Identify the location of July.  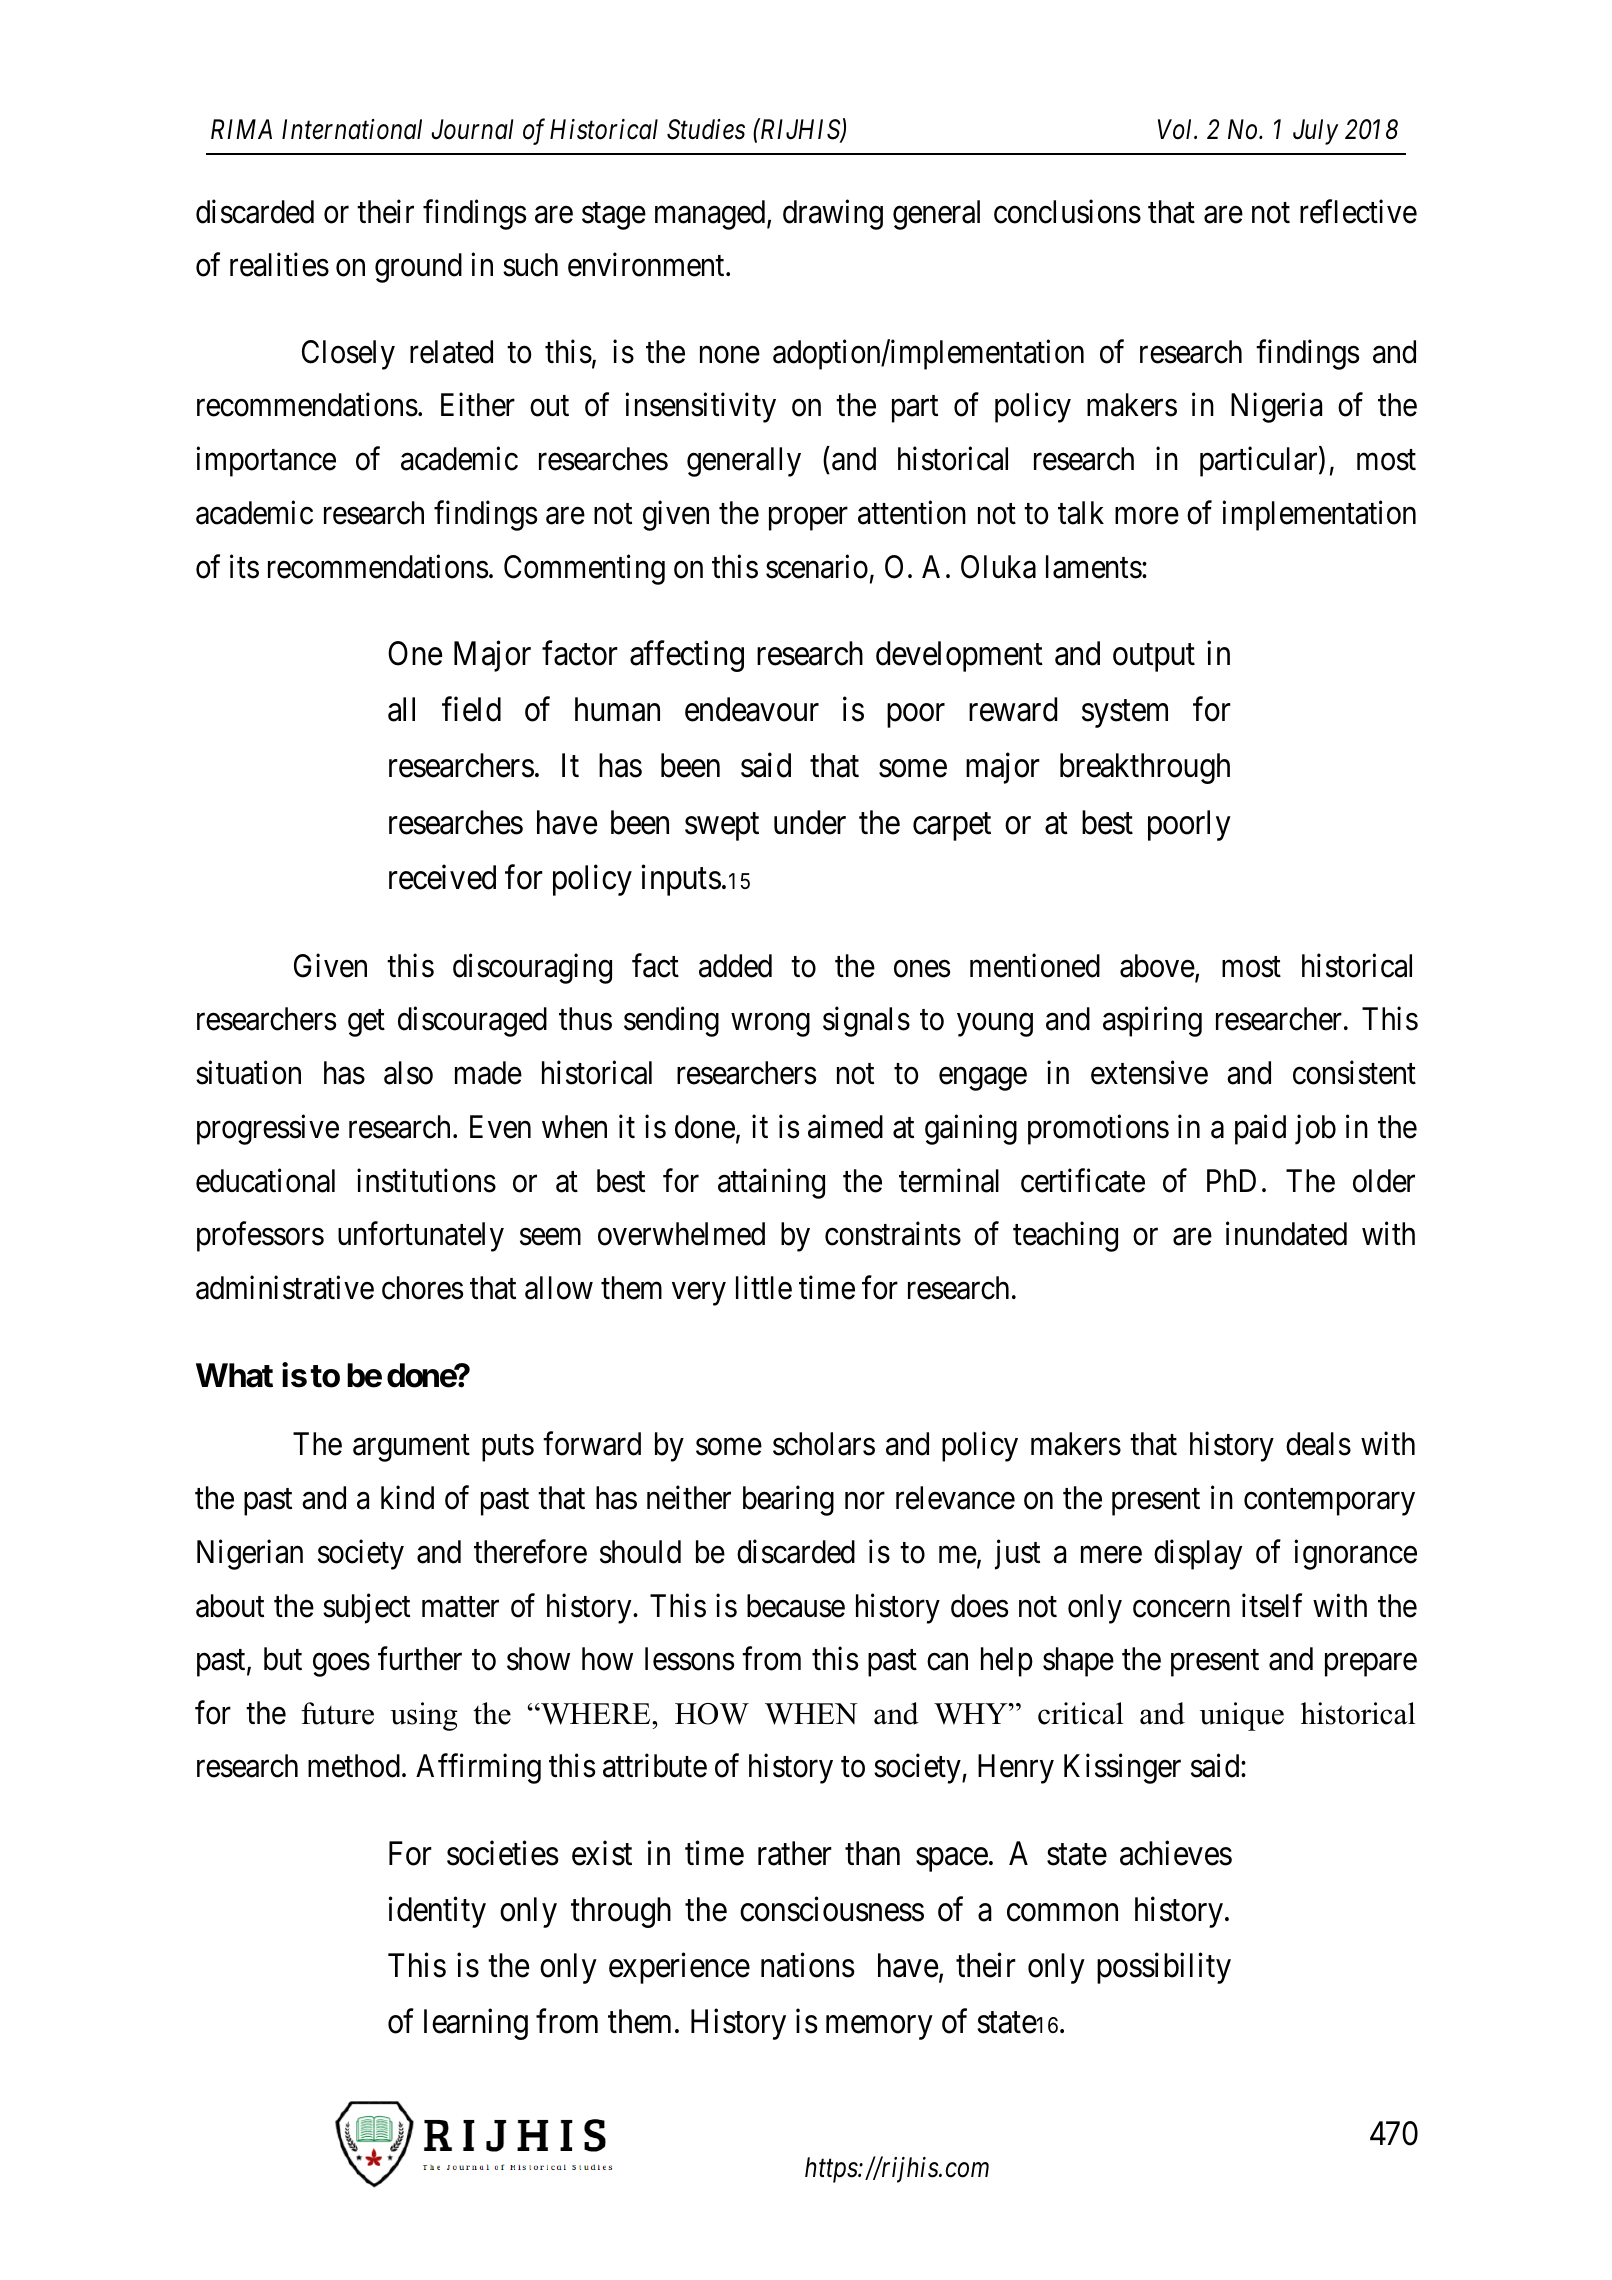
(1315, 132).
